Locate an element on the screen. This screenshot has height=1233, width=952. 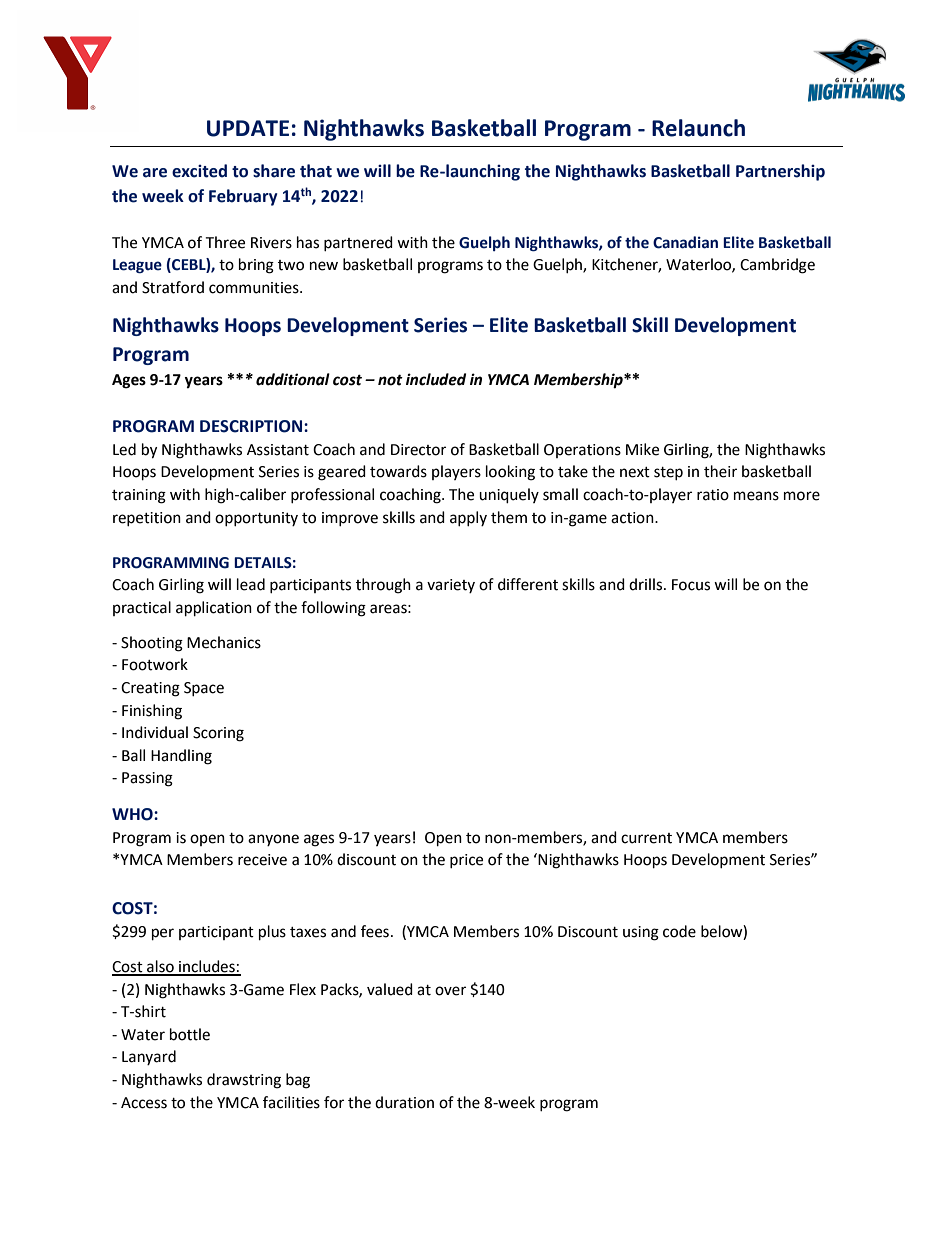
receive is located at coordinates (262, 860).
